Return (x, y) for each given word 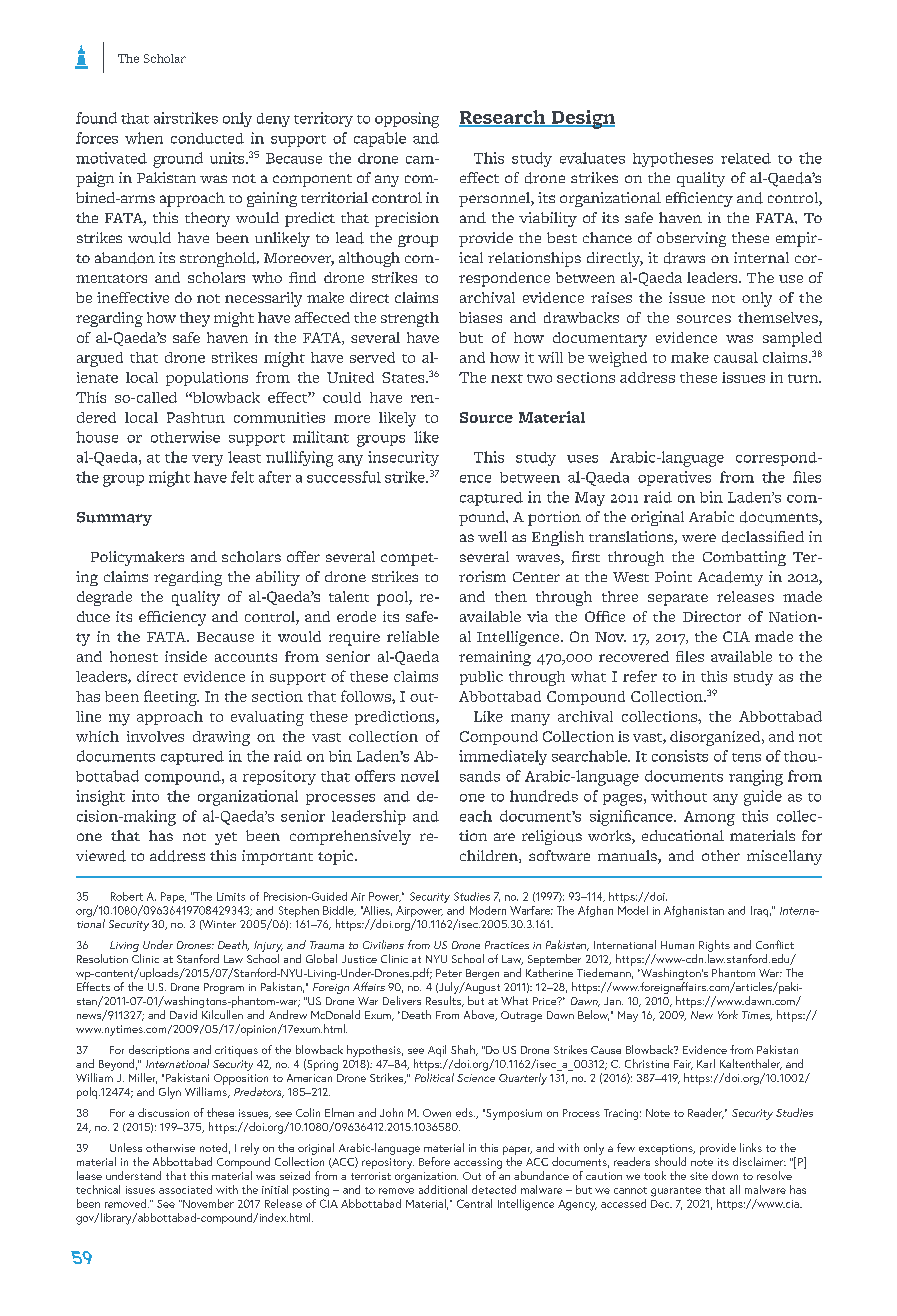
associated (185, 1189)
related (746, 158)
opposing (407, 120)
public (481, 678)
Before (434, 1161)
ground (178, 160)
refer (640, 676)
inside (186, 656)
